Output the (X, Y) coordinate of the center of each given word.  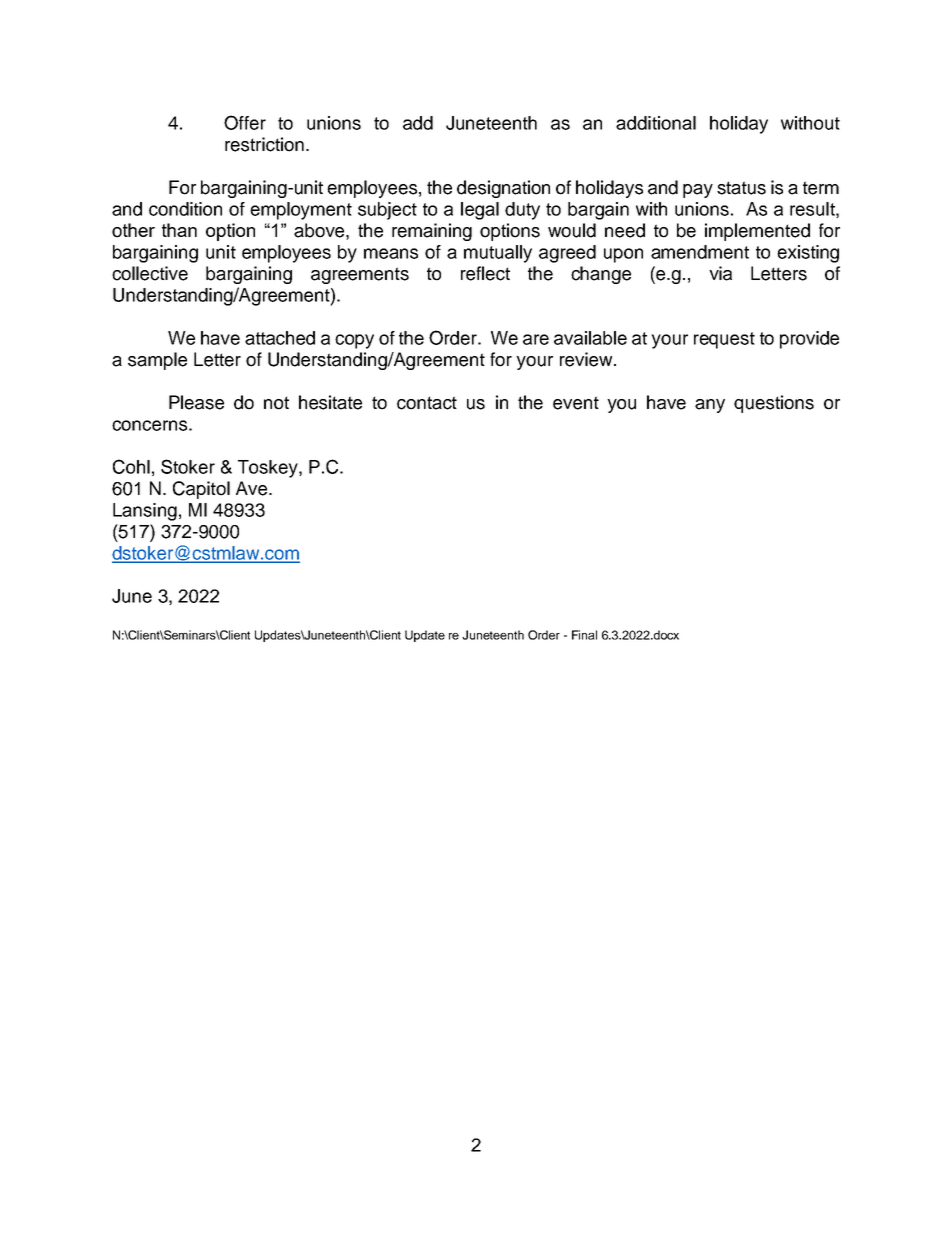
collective (150, 273)
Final (584, 635)
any (710, 406)
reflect (485, 273)
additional (656, 123)
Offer (245, 122)
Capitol (201, 490)
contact (427, 403)
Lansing (145, 512)
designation (503, 189)
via (720, 273)
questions (774, 404)
